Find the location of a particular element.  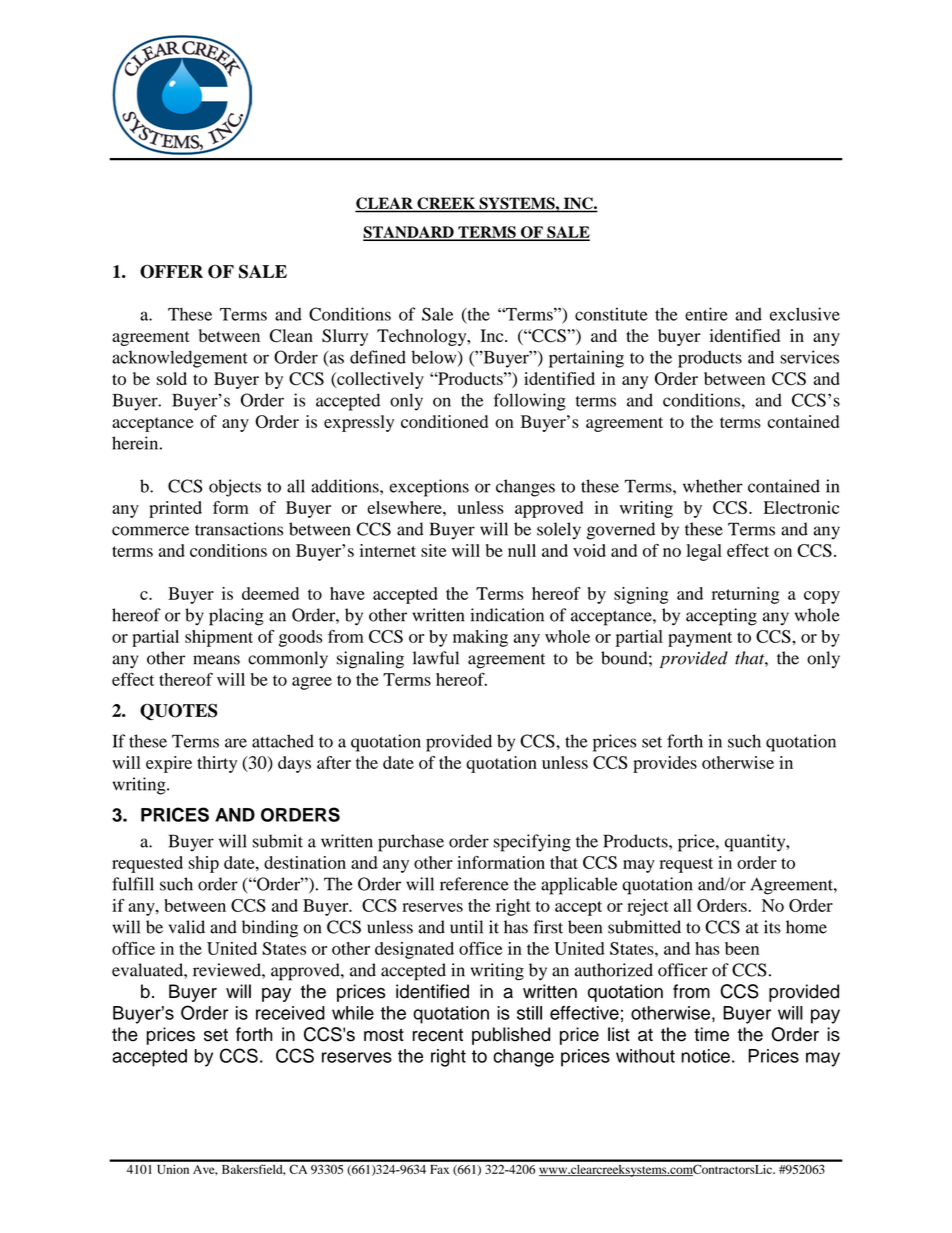

entire is located at coordinates (706, 314).
